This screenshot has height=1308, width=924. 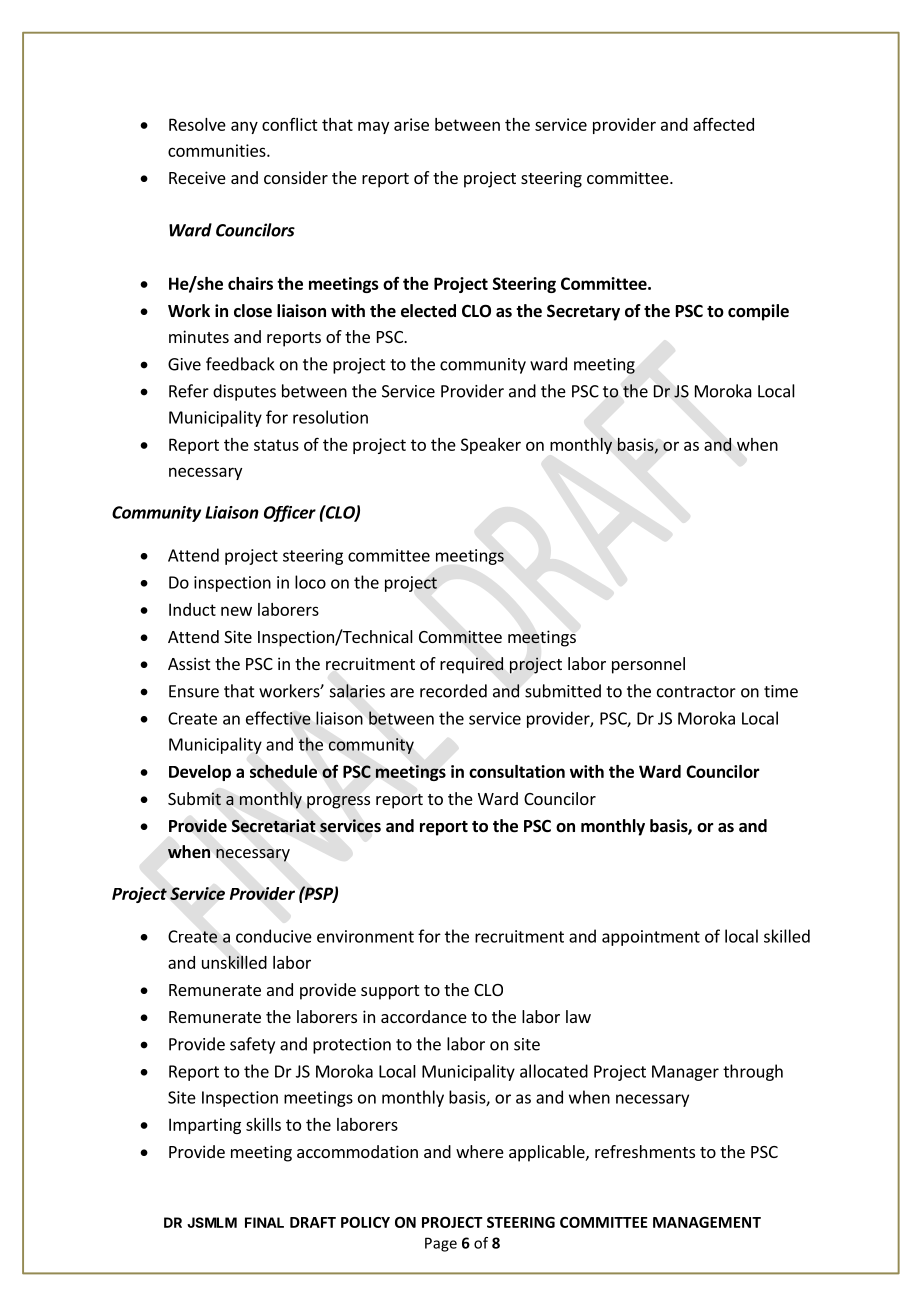 I want to click on affected, so click(x=723, y=124).
